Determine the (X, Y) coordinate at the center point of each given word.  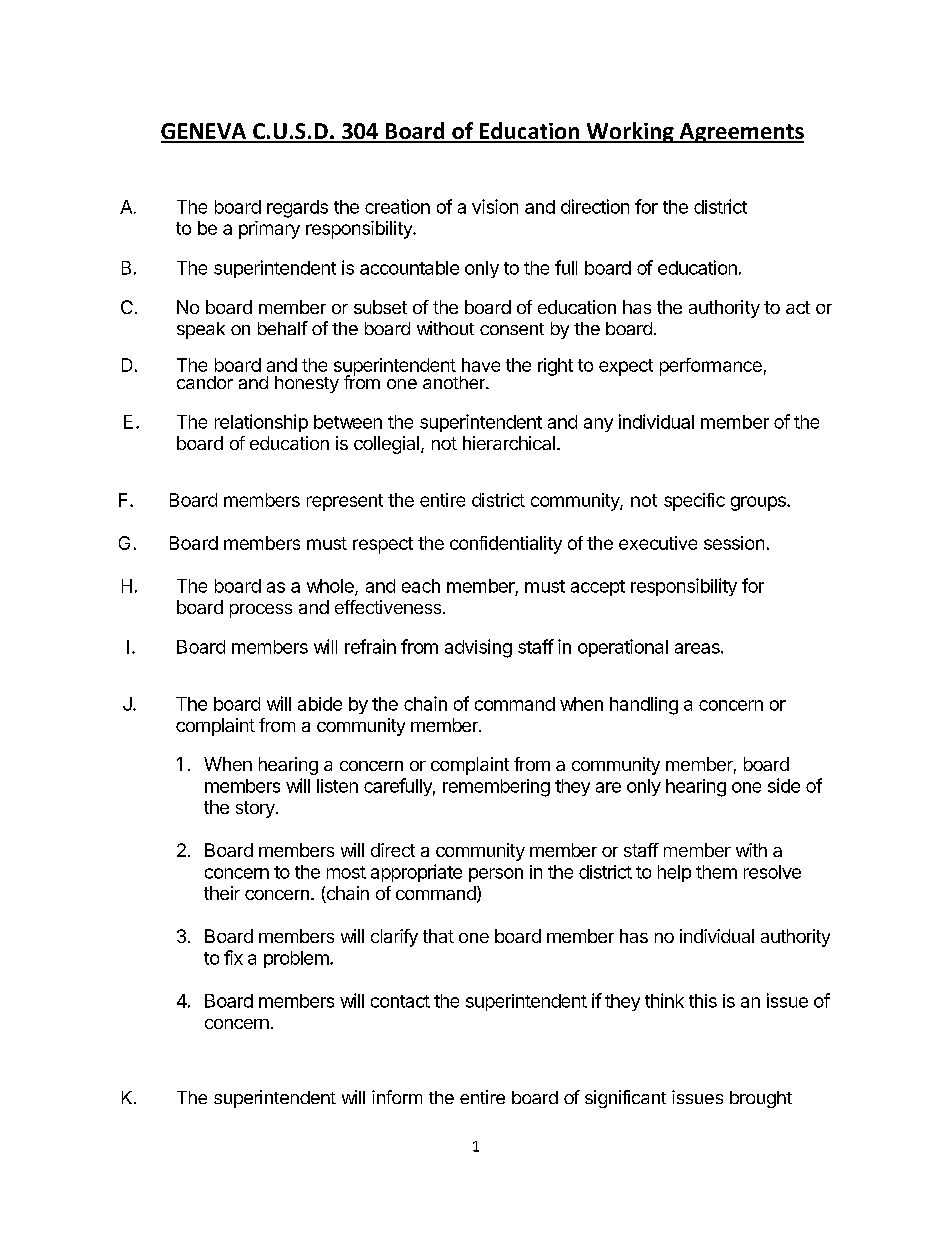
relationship (261, 423)
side (784, 785)
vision (495, 206)
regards (297, 209)
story (256, 809)
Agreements (740, 133)
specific (694, 502)
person (496, 875)
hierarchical (509, 443)
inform (397, 1097)
